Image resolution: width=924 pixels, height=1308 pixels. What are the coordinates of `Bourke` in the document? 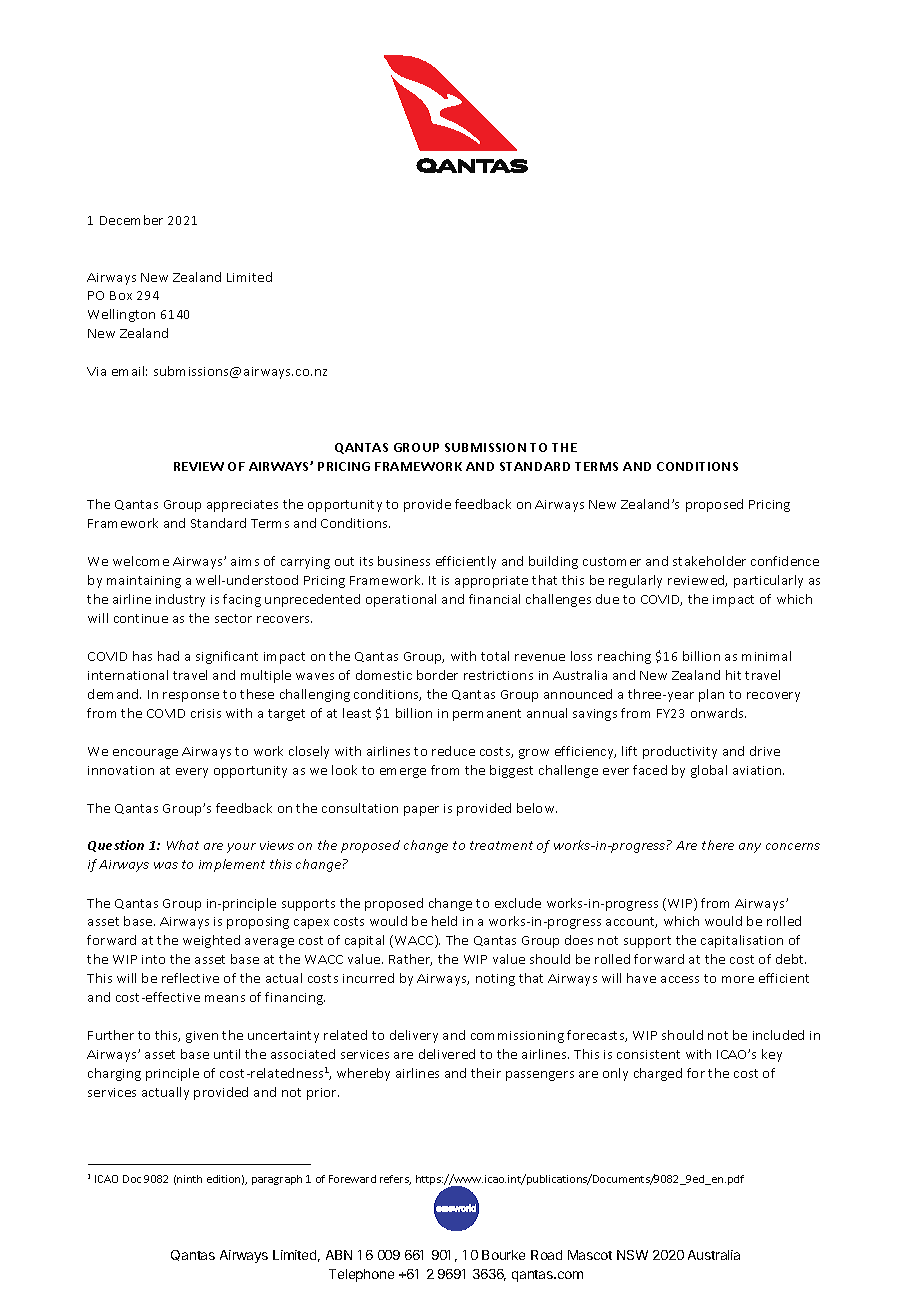 It's located at (503, 1255).
